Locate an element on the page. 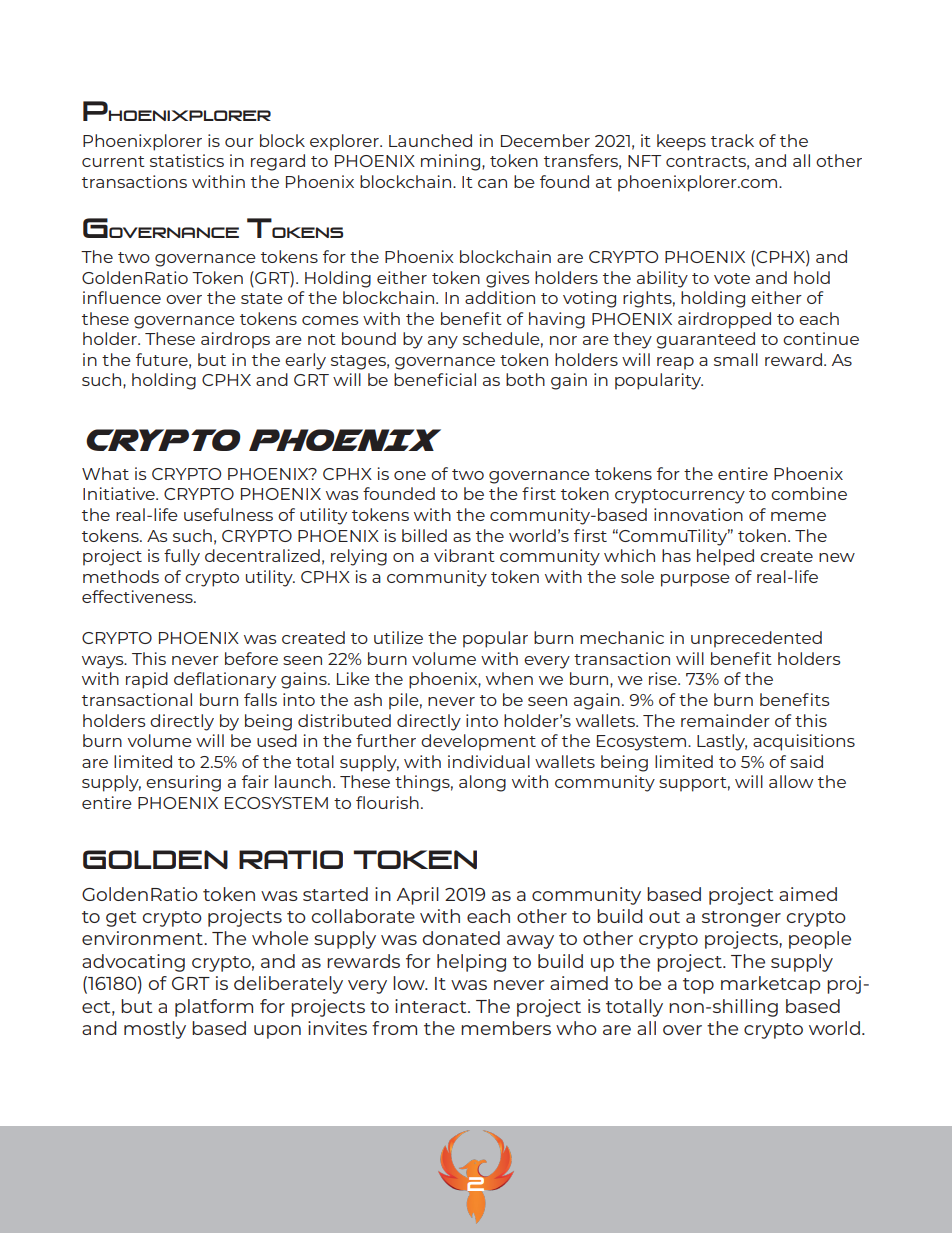 This page has width=952, height=1233. beneficial is located at coordinates (435, 379).
